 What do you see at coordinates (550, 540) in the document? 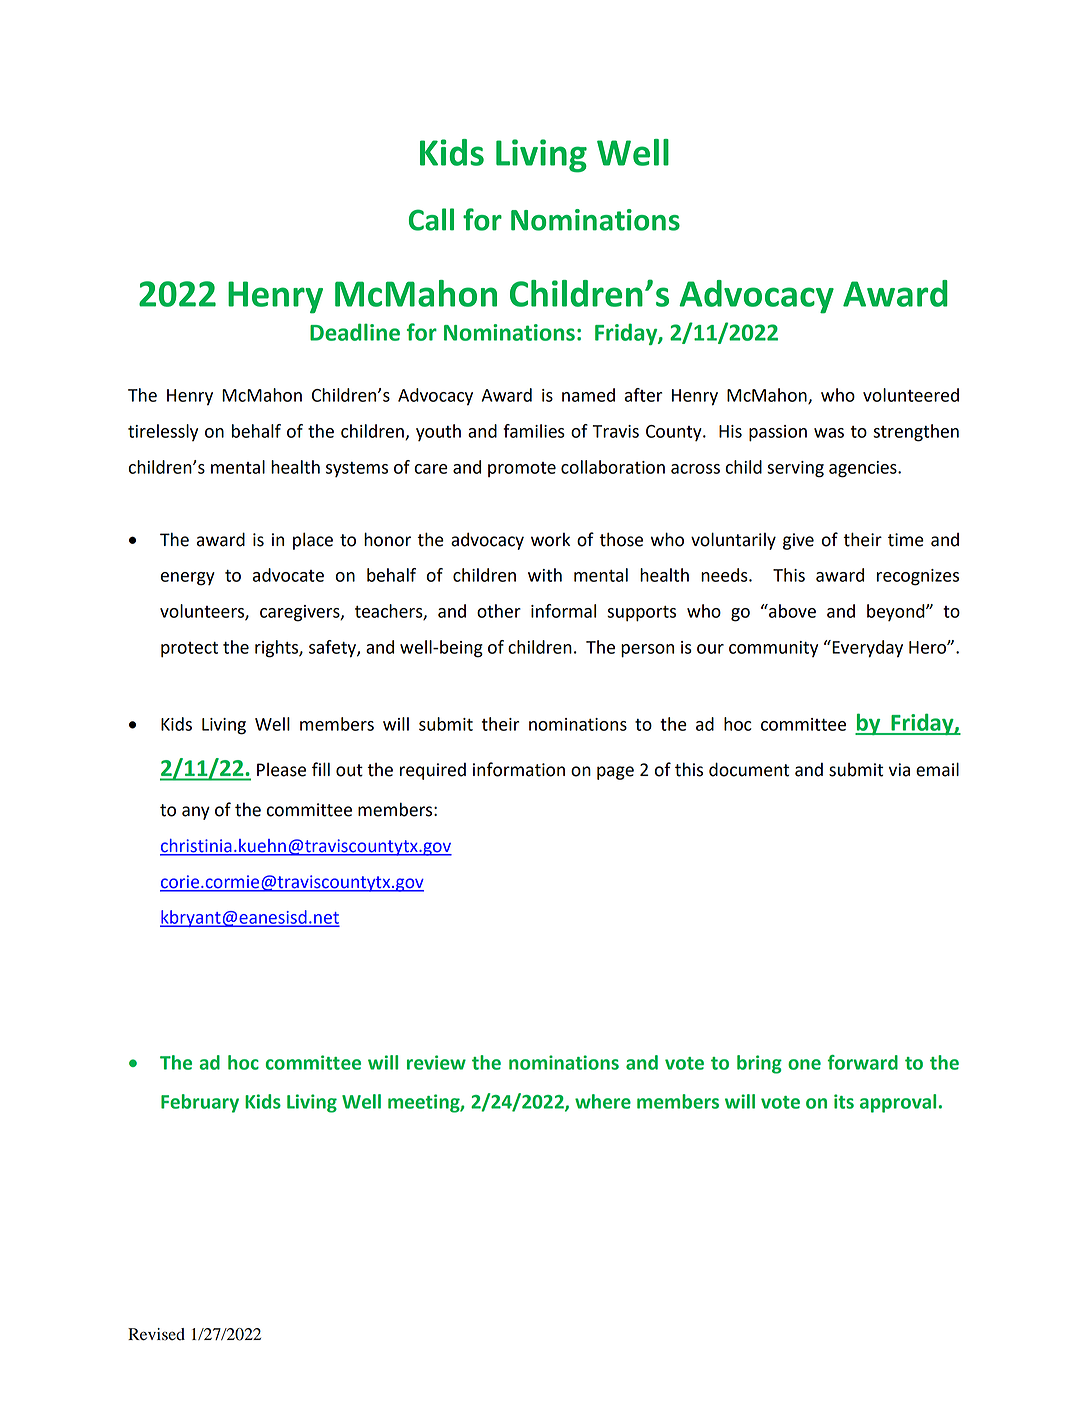
I see `work` at bounding box center [550, 540].
